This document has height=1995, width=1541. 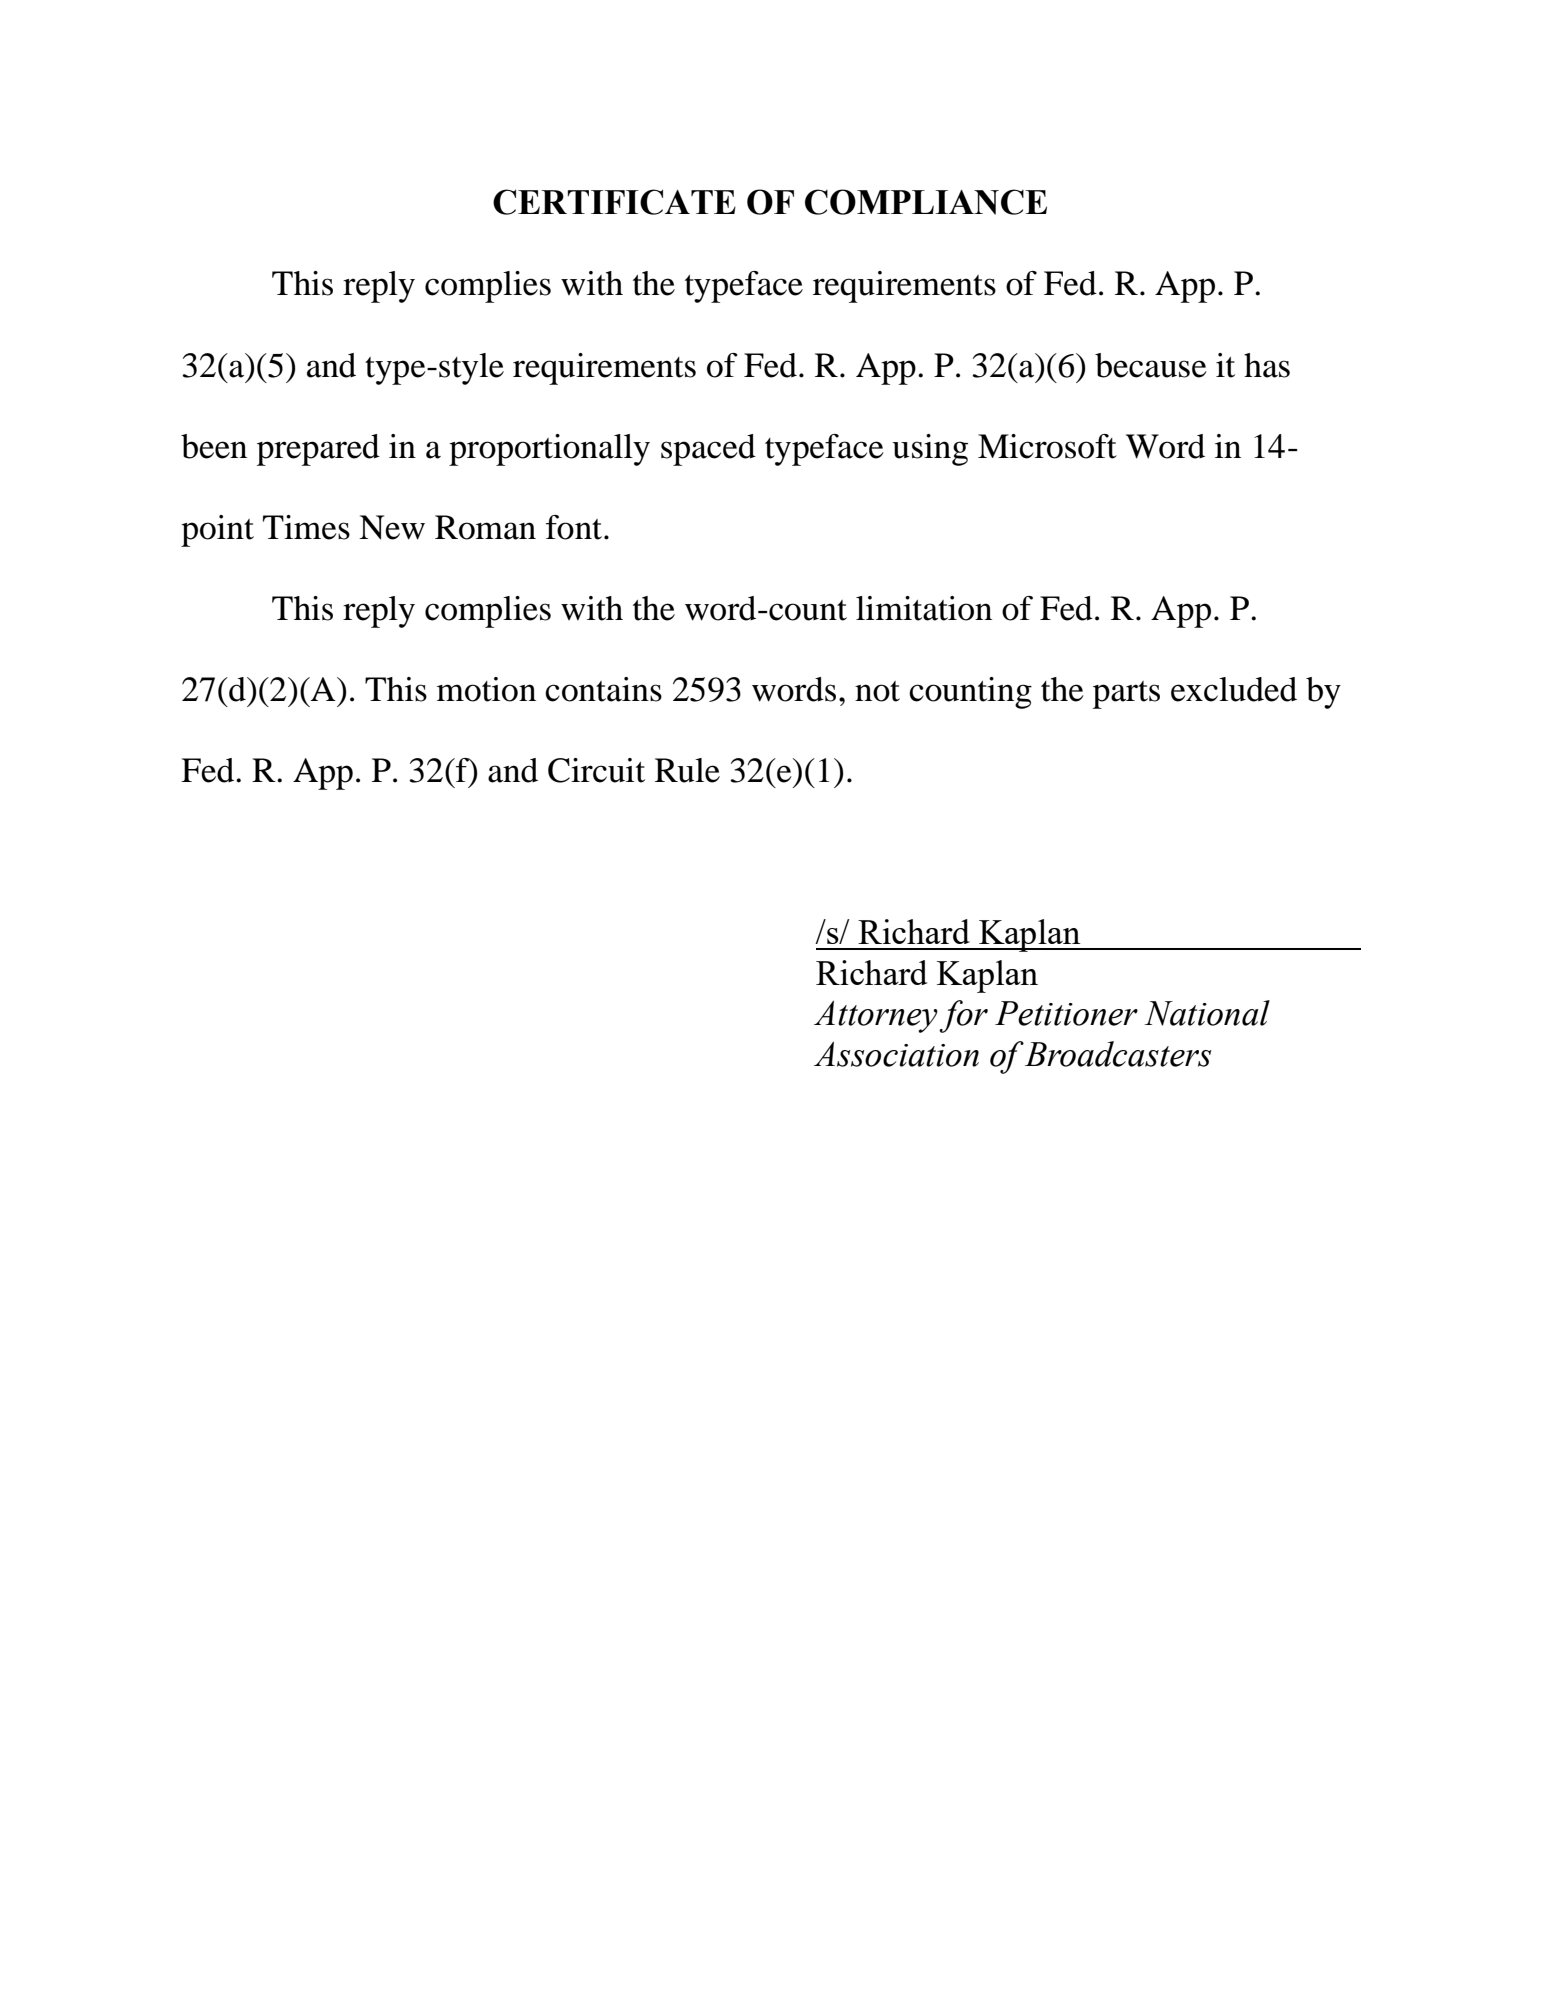 I want to click on COMPLIANCE, so click(x=926, y=202).
